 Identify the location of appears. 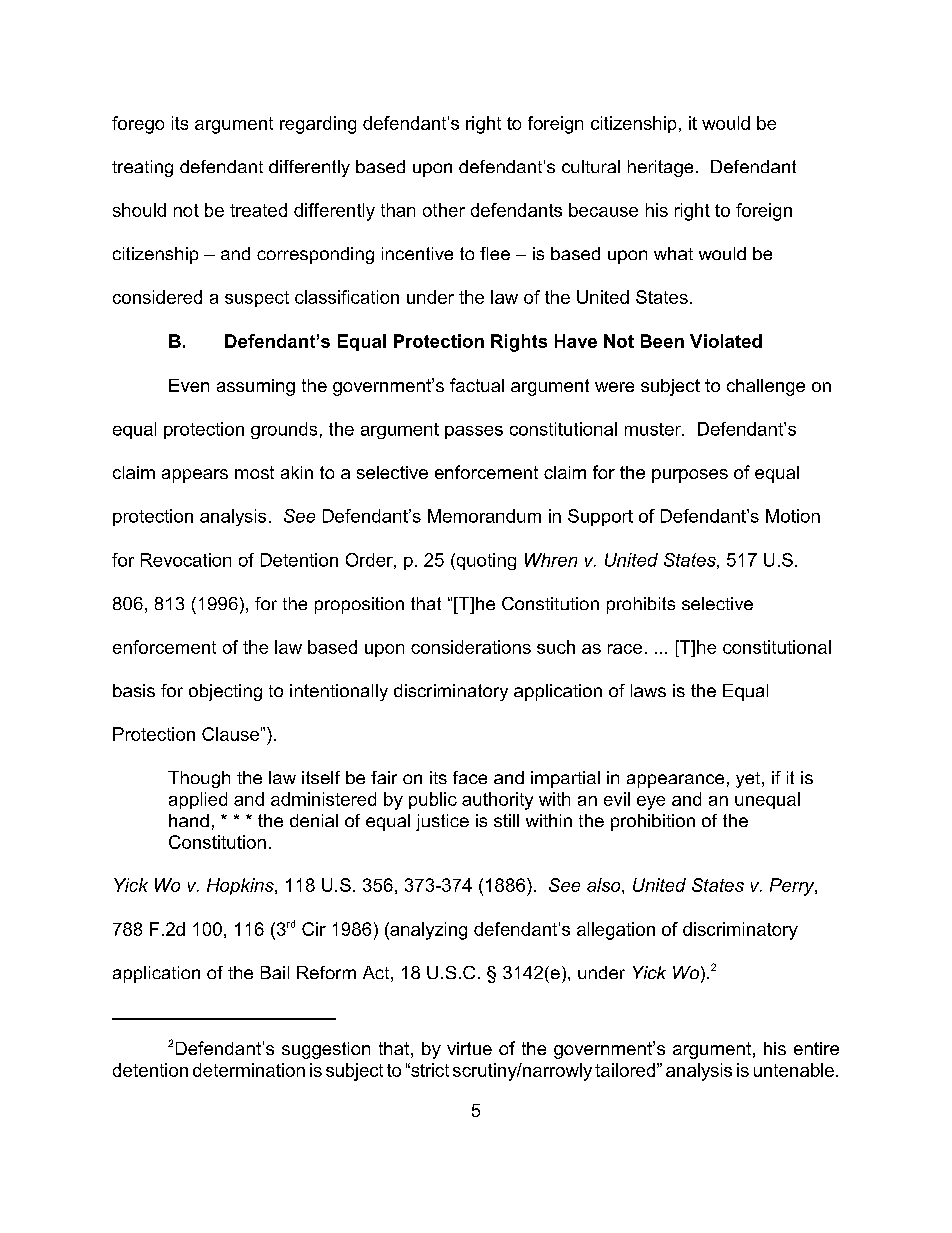
(195, 476).
